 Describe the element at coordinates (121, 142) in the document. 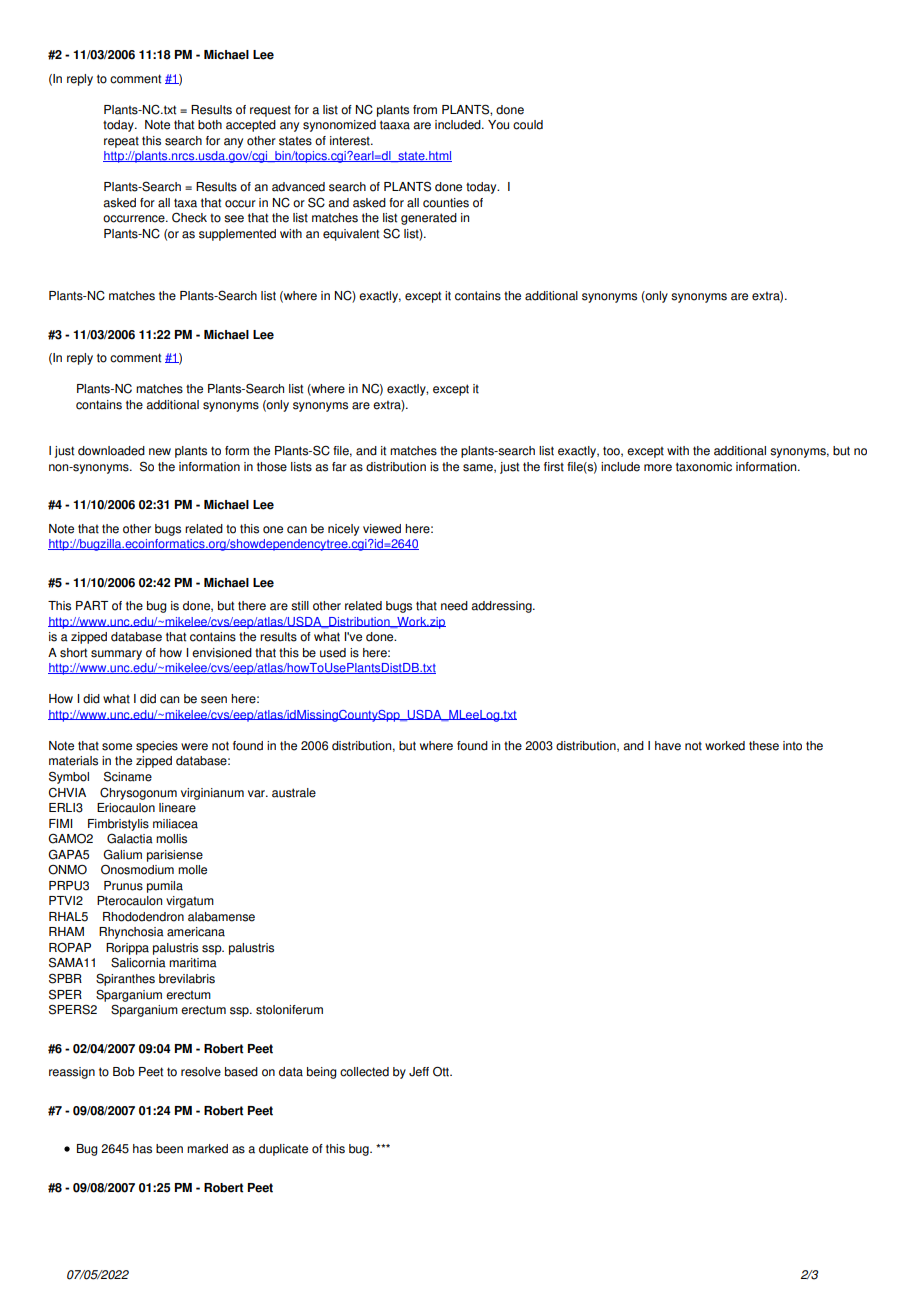

I see `repeat` at that location.
